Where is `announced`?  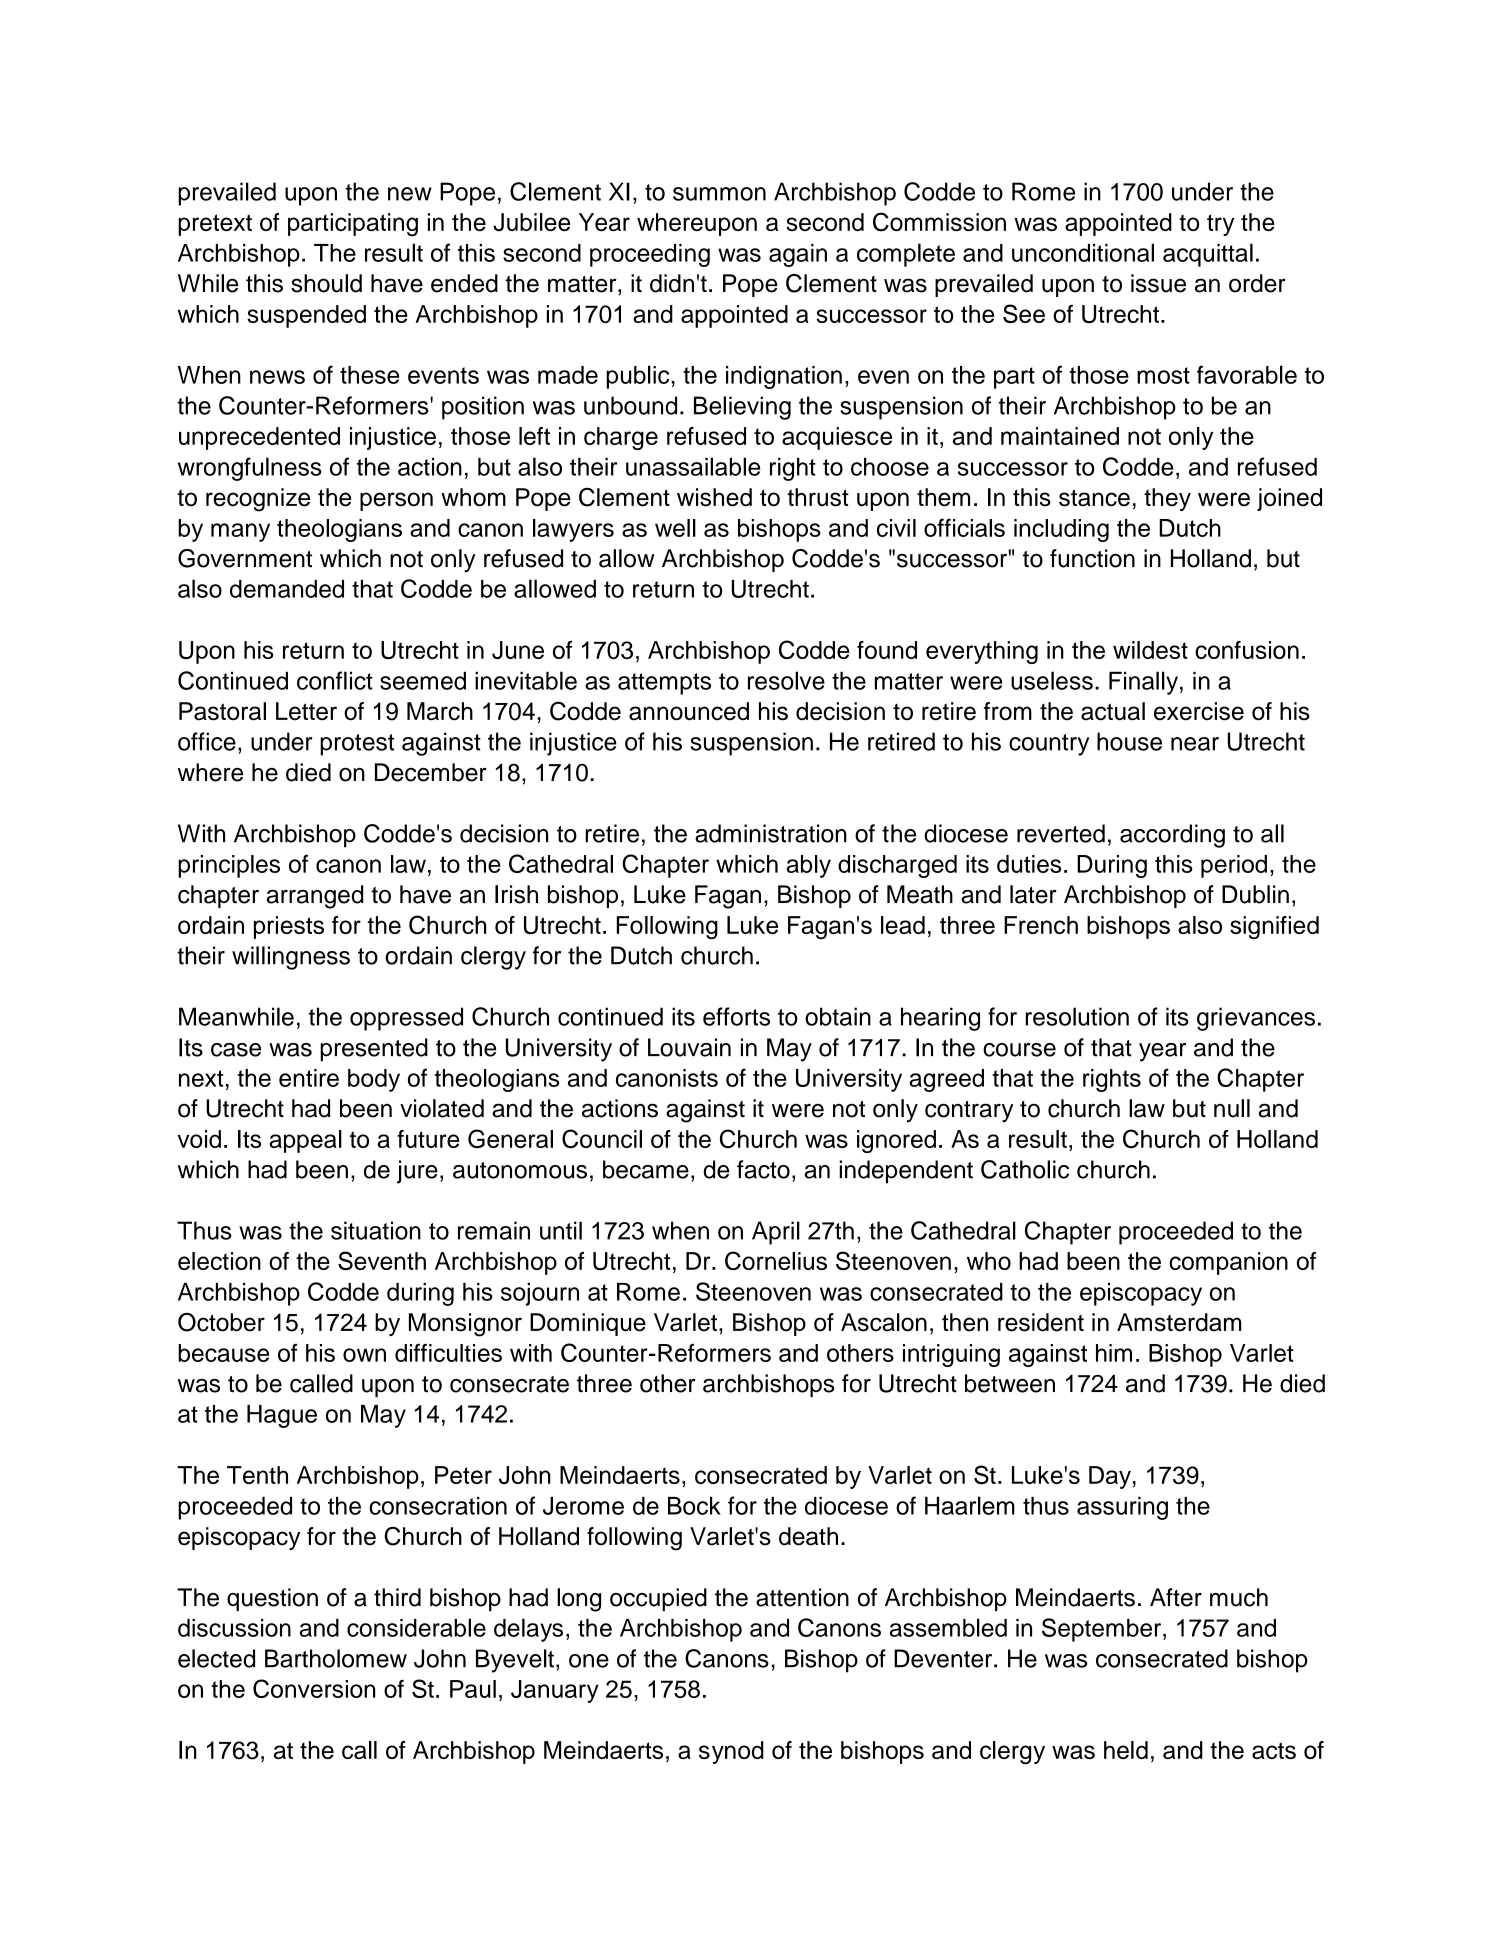
announced is located at coordinates (689, 711).
